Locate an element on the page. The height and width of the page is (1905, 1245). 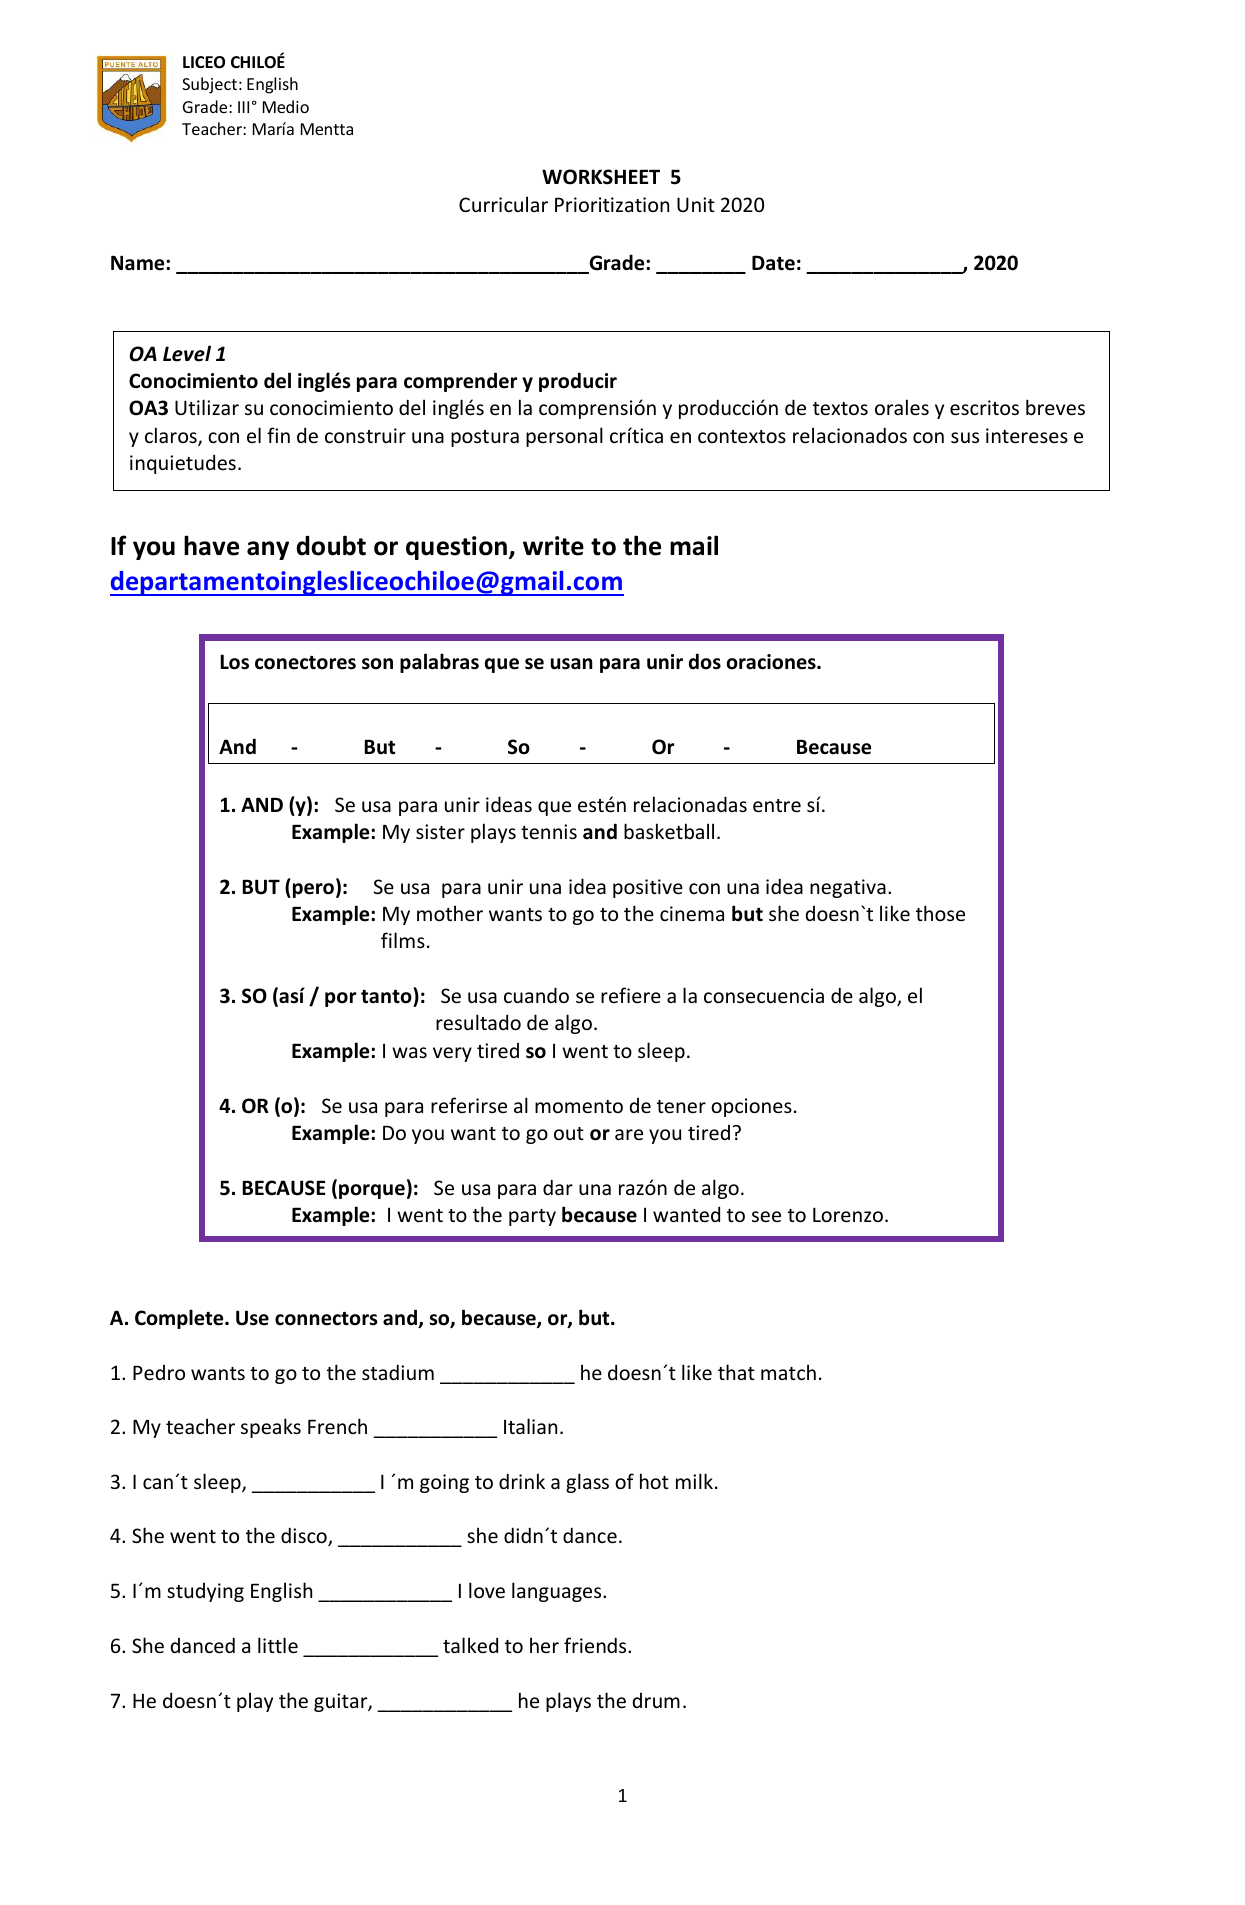
friends is located at coordinates (596, 1645).
